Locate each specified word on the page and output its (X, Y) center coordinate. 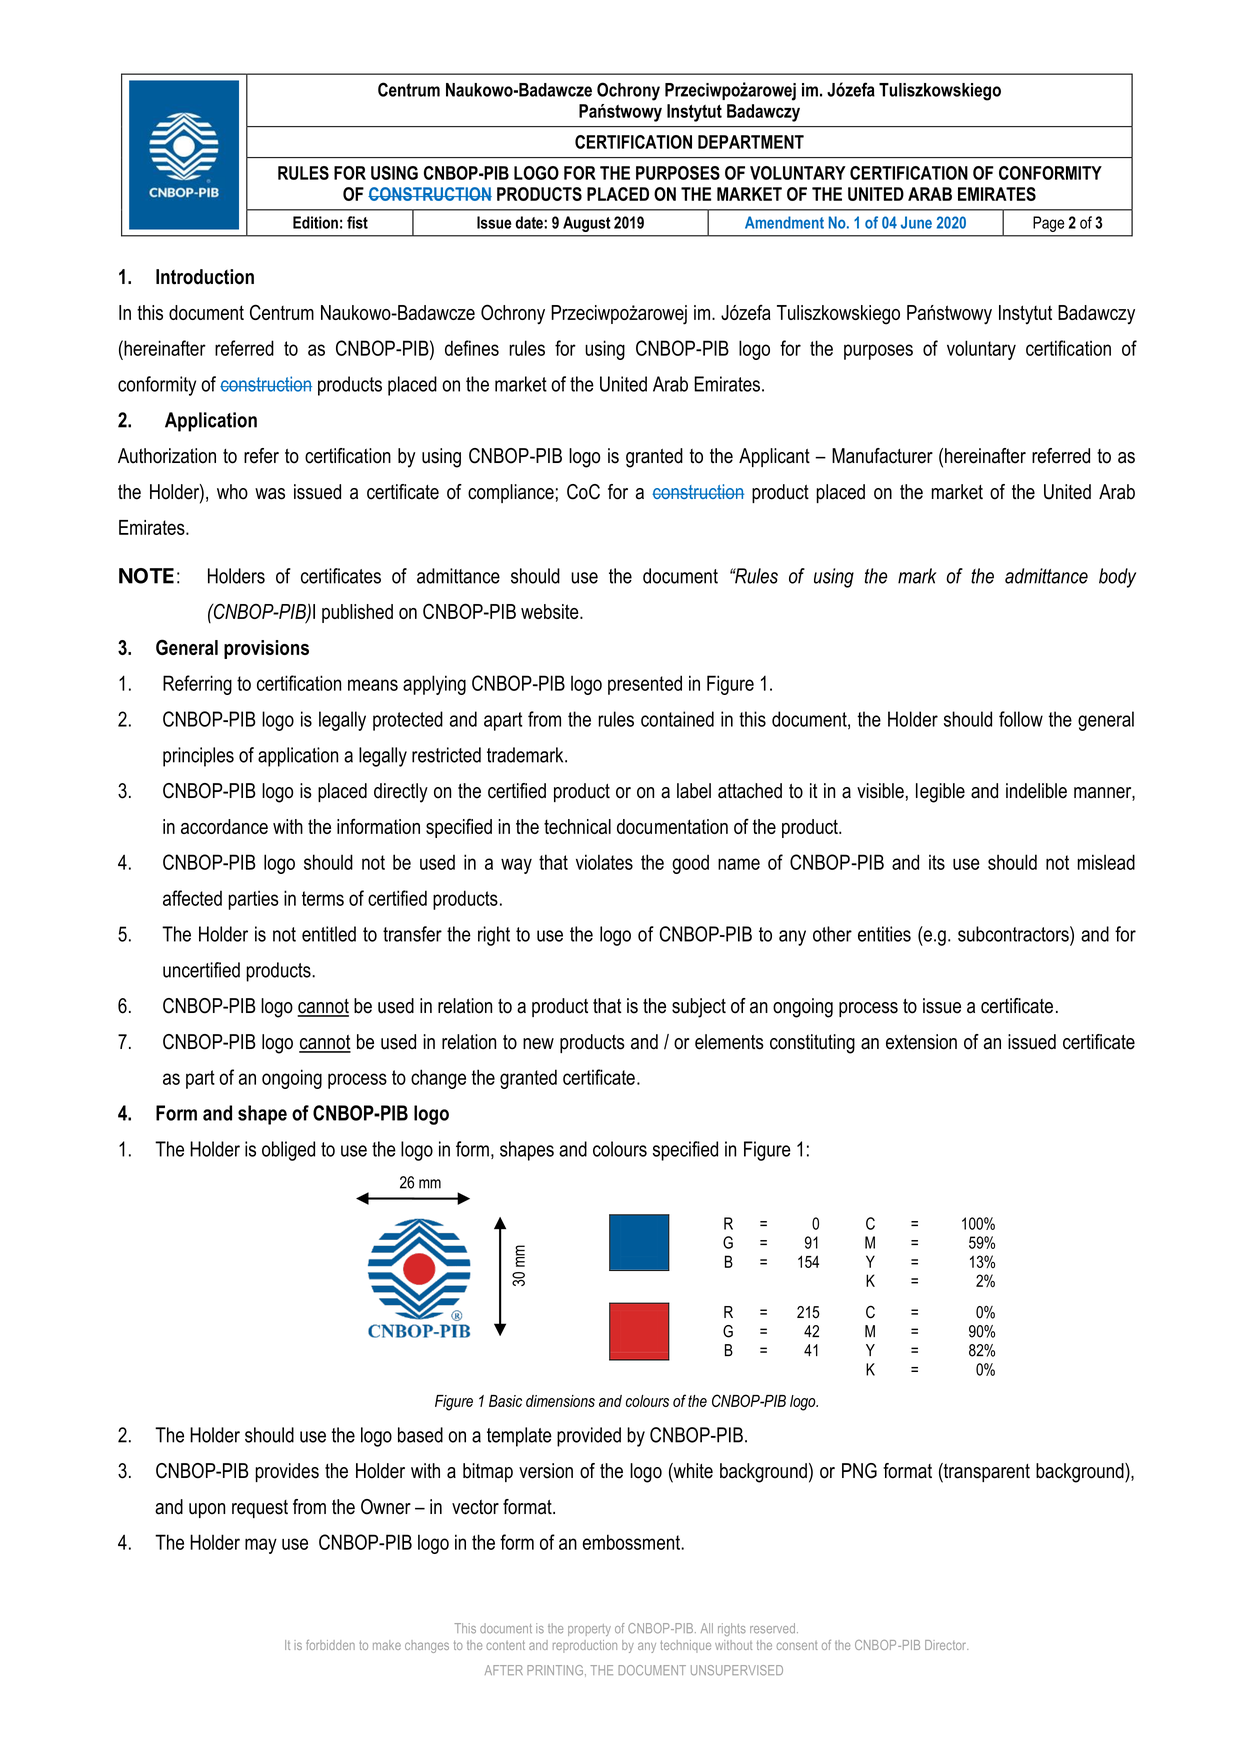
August (587, 224)
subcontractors (1014, 934)
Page (1048, 224)
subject (699, 1008)
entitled (329, 934)
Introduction (205, 277)
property (589, 1630)
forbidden (330, 1645)
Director (946, 1645)
